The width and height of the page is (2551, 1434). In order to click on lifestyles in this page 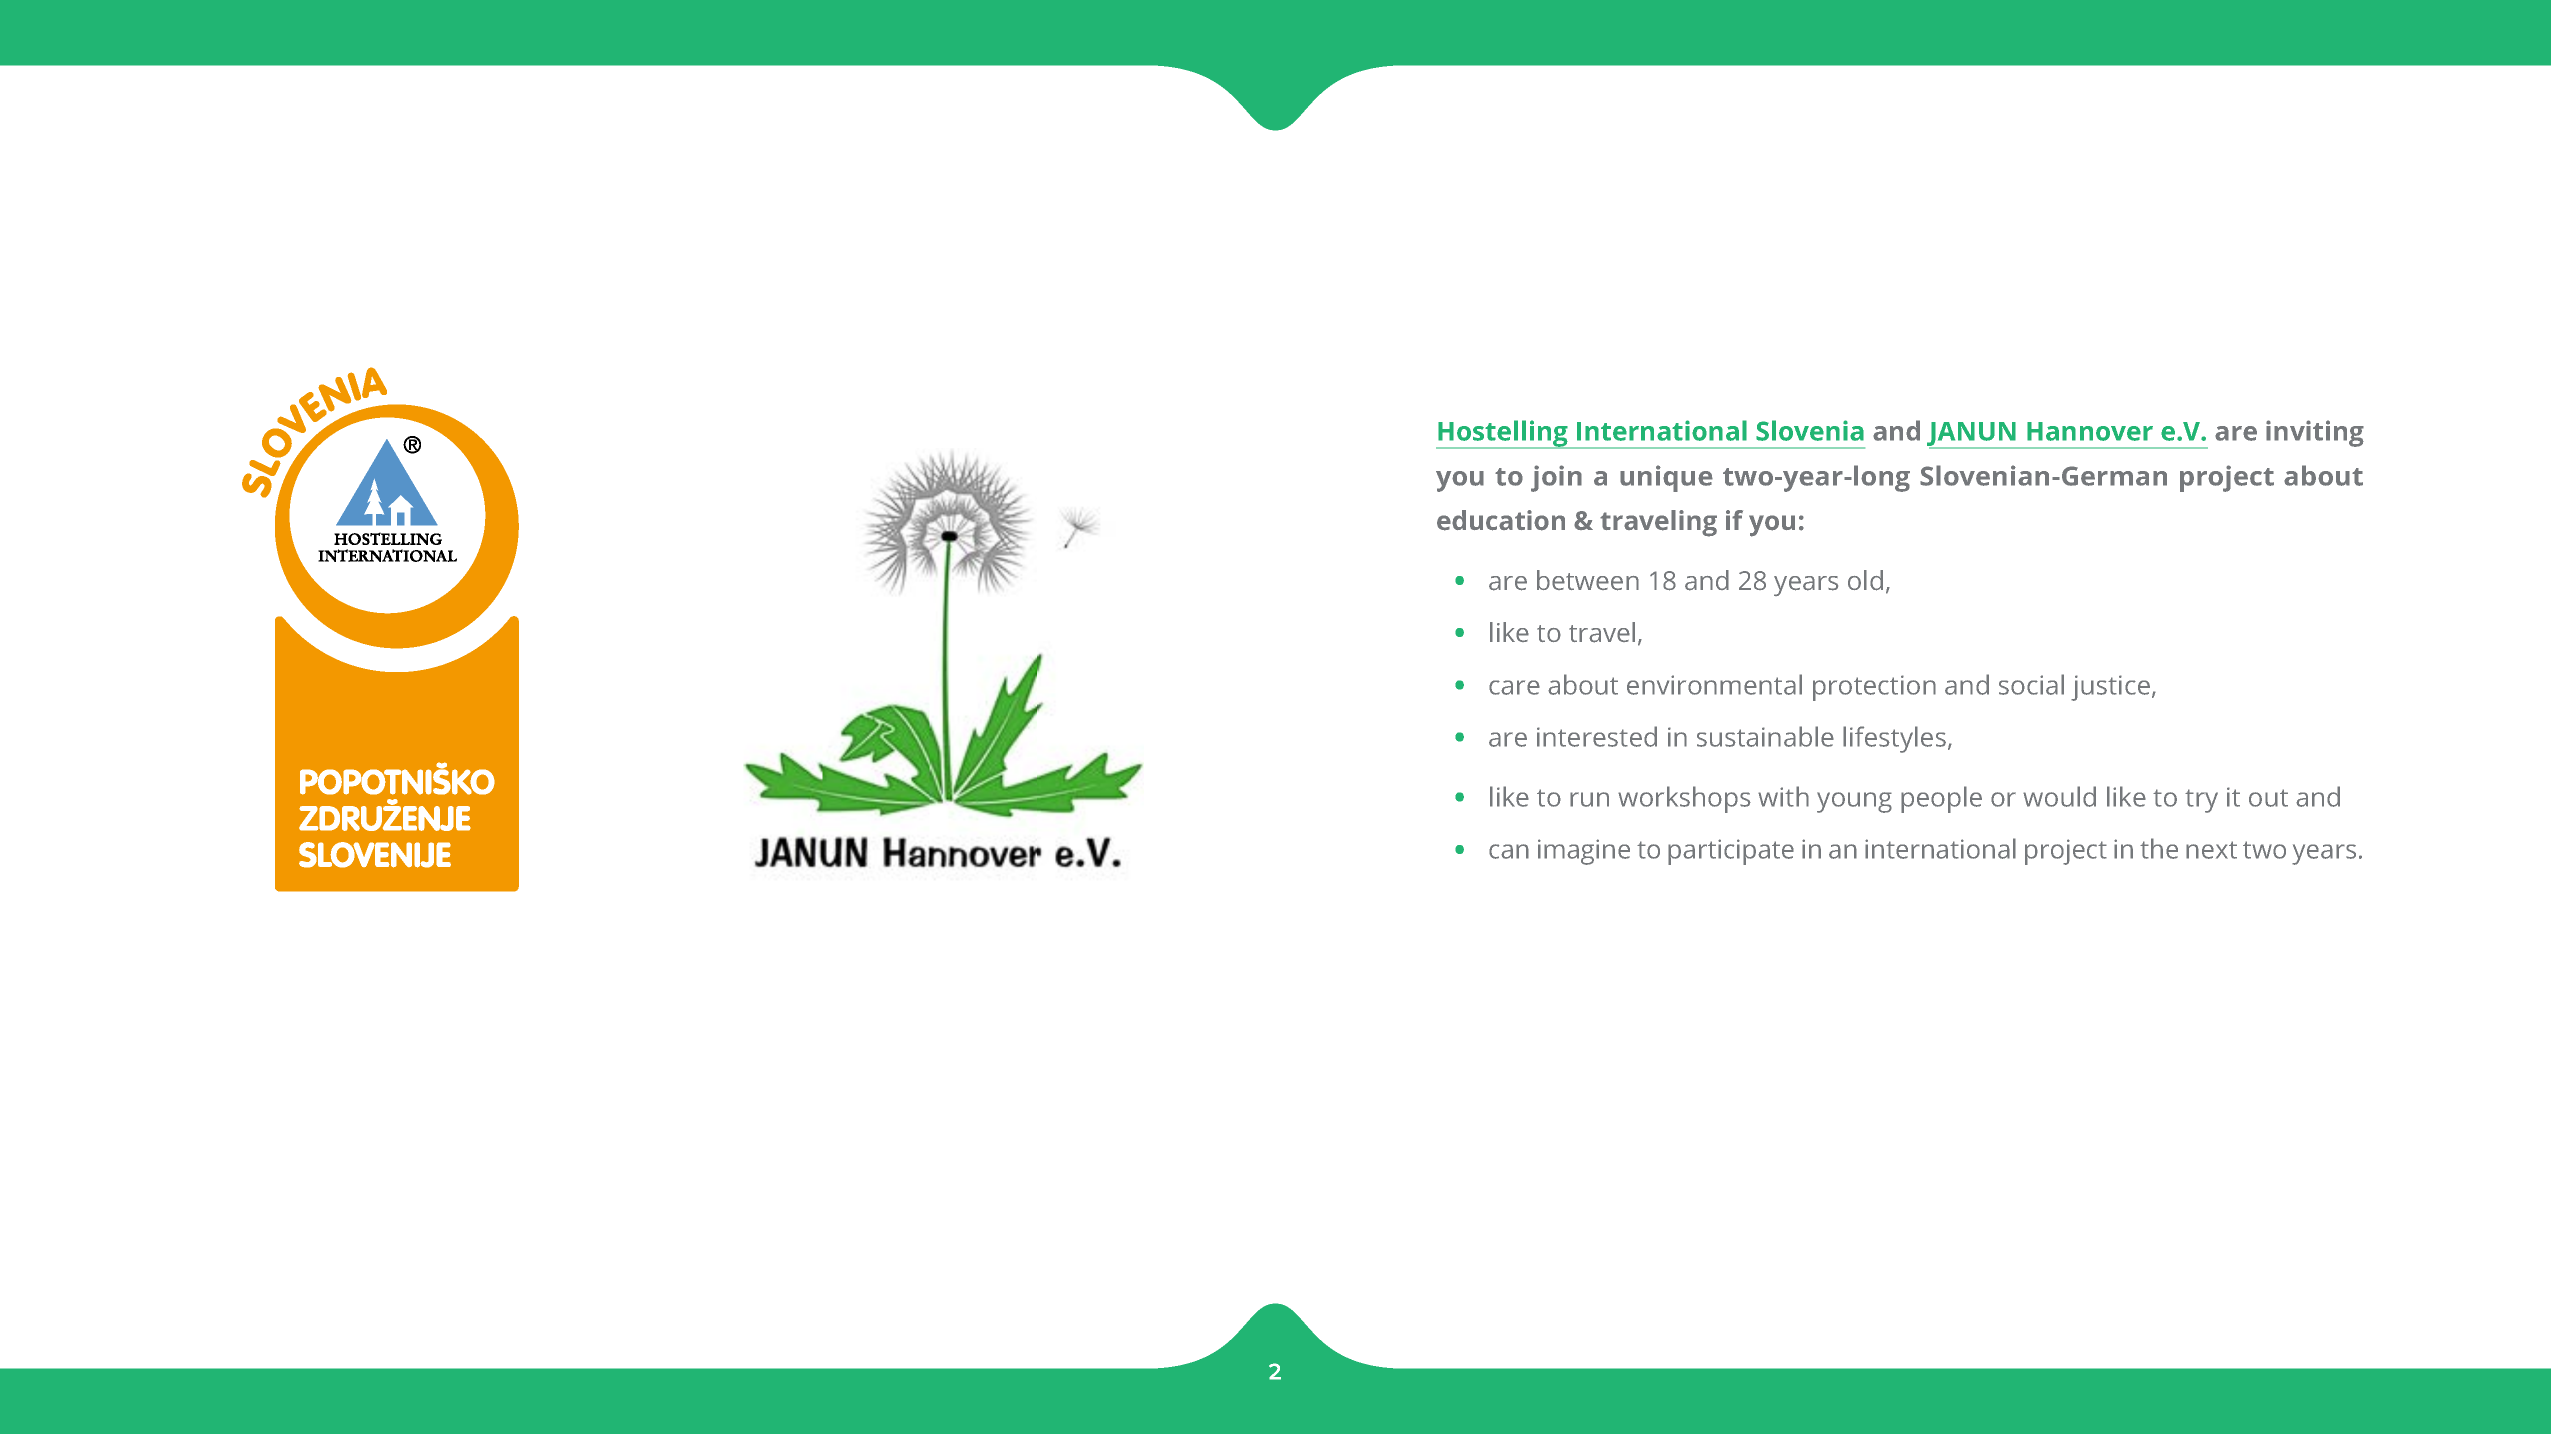, I will do `click(1894, 739)`.
